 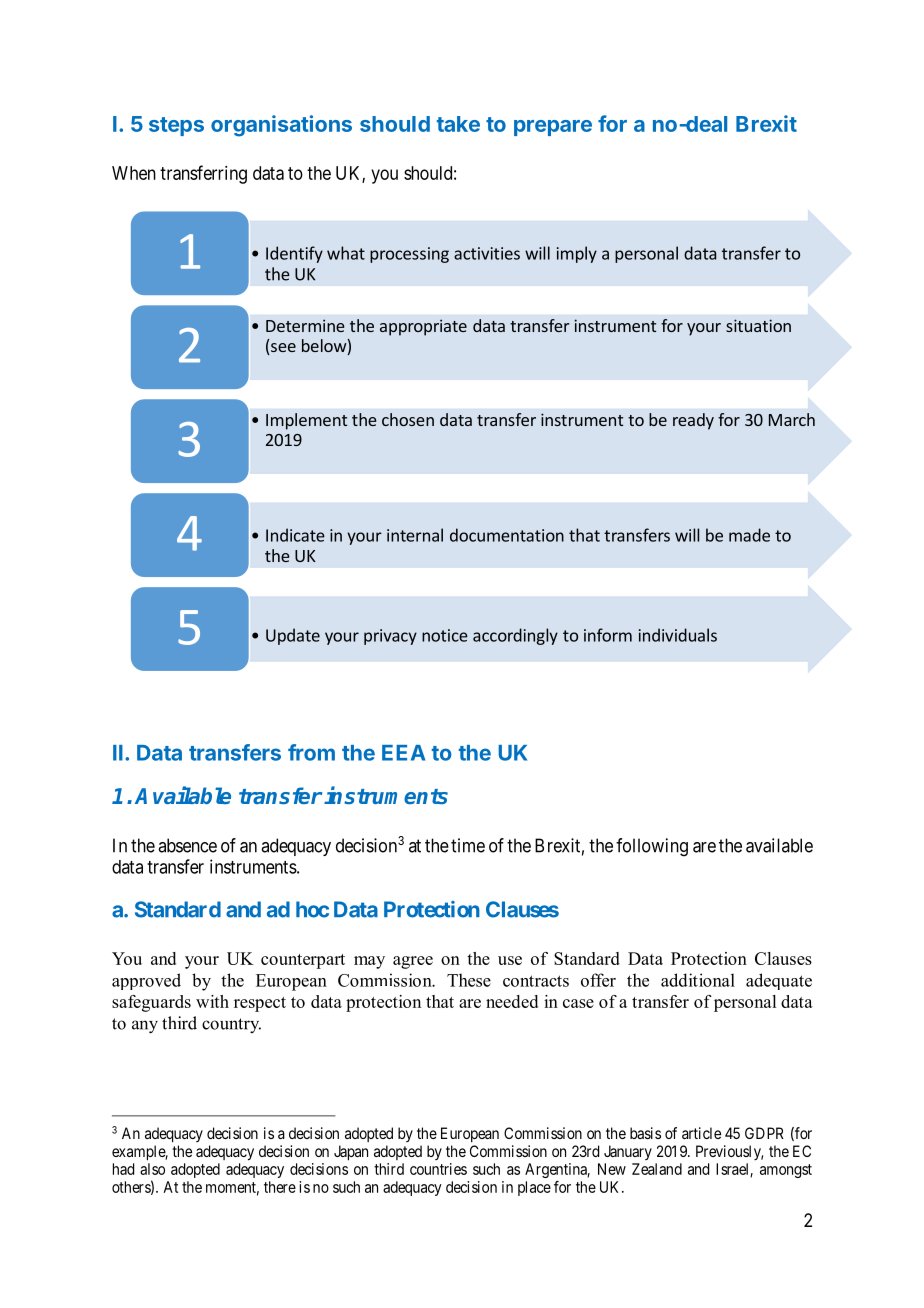 What do you see at coordinates (652, 847) in the screenshot?
I see `following` at bounding box center [652, 847].
